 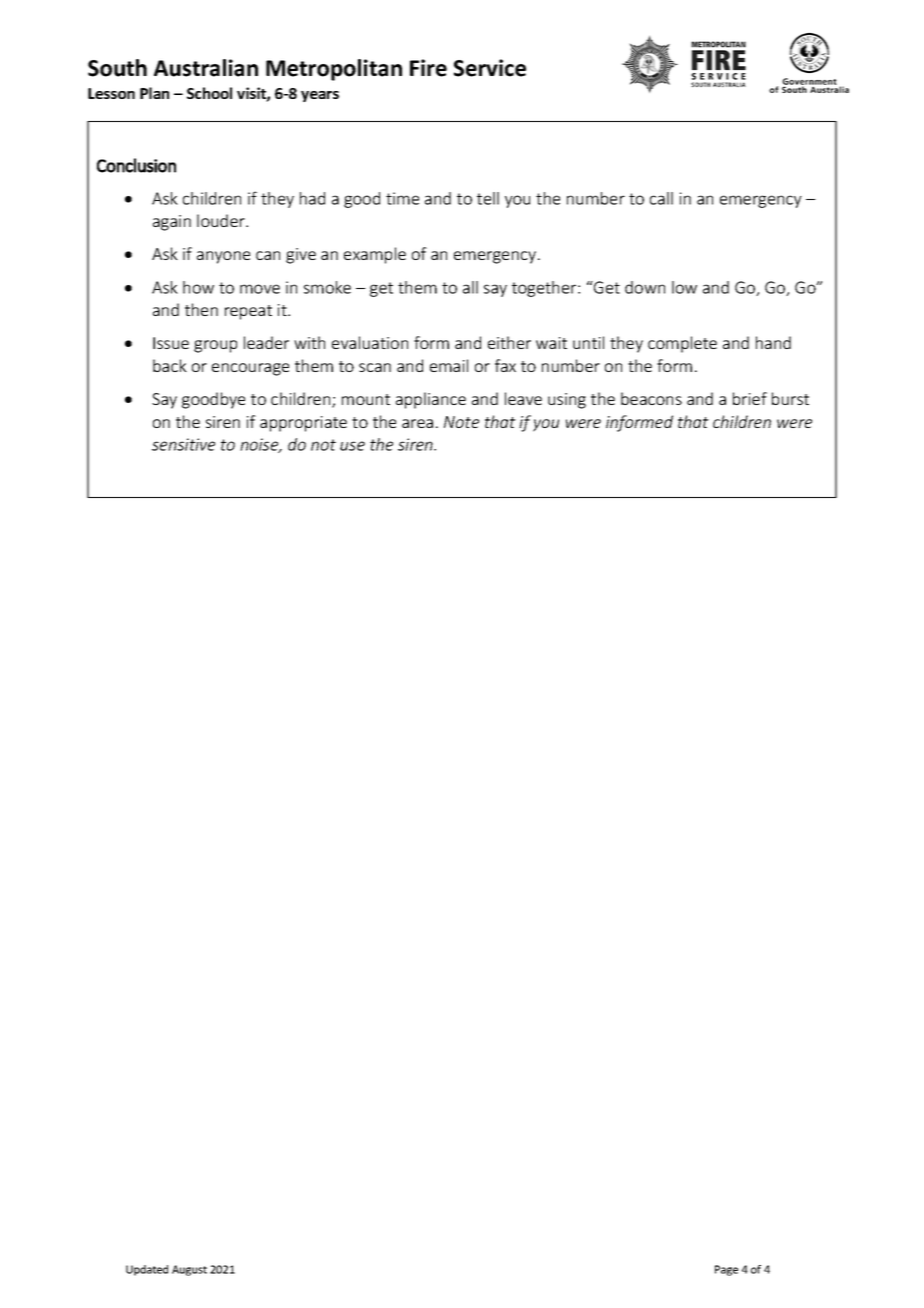 I want to click on Updated, so click(x=147, y=1270).
